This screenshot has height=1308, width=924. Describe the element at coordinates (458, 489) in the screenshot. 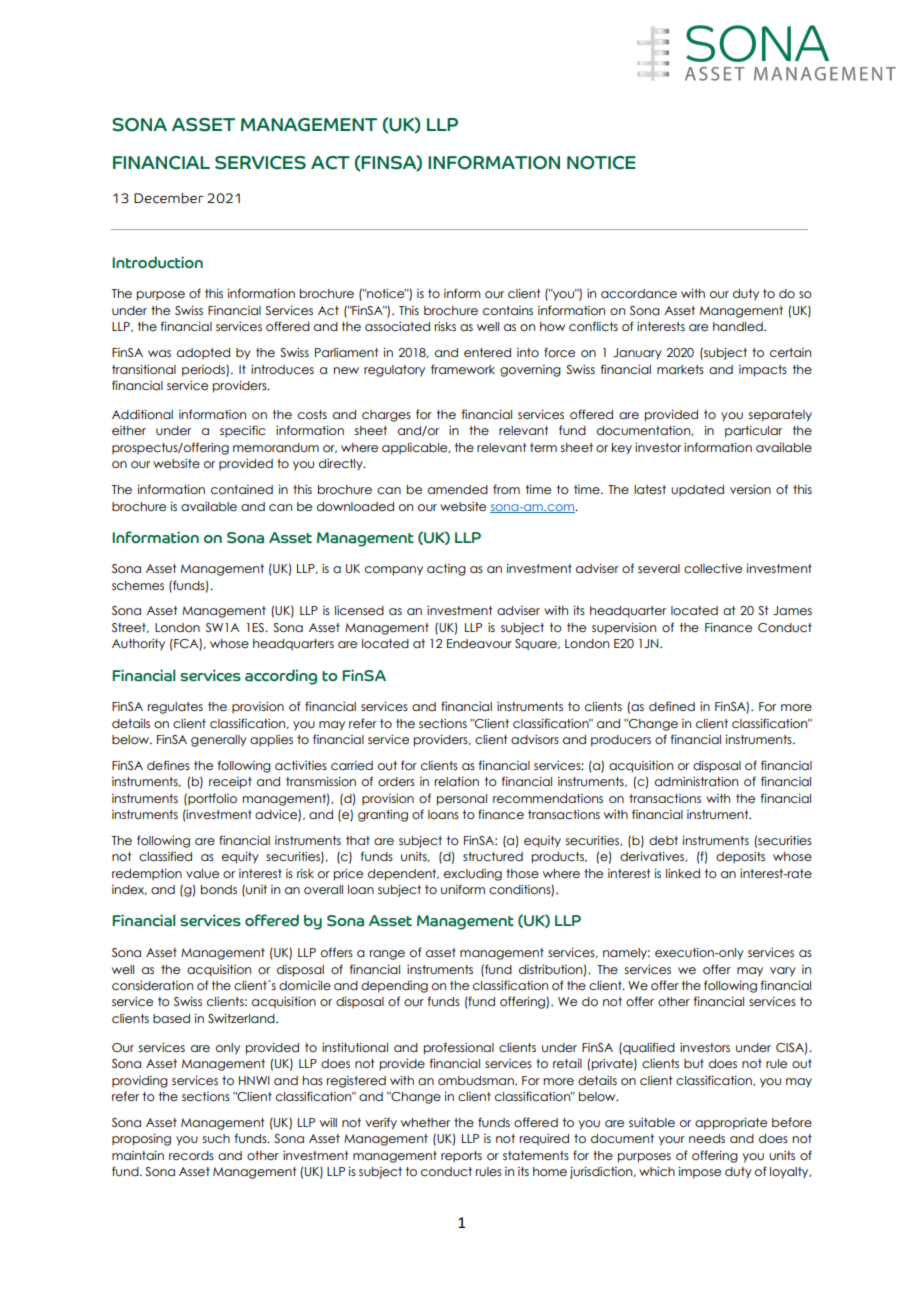

I see `amended` at that location.
